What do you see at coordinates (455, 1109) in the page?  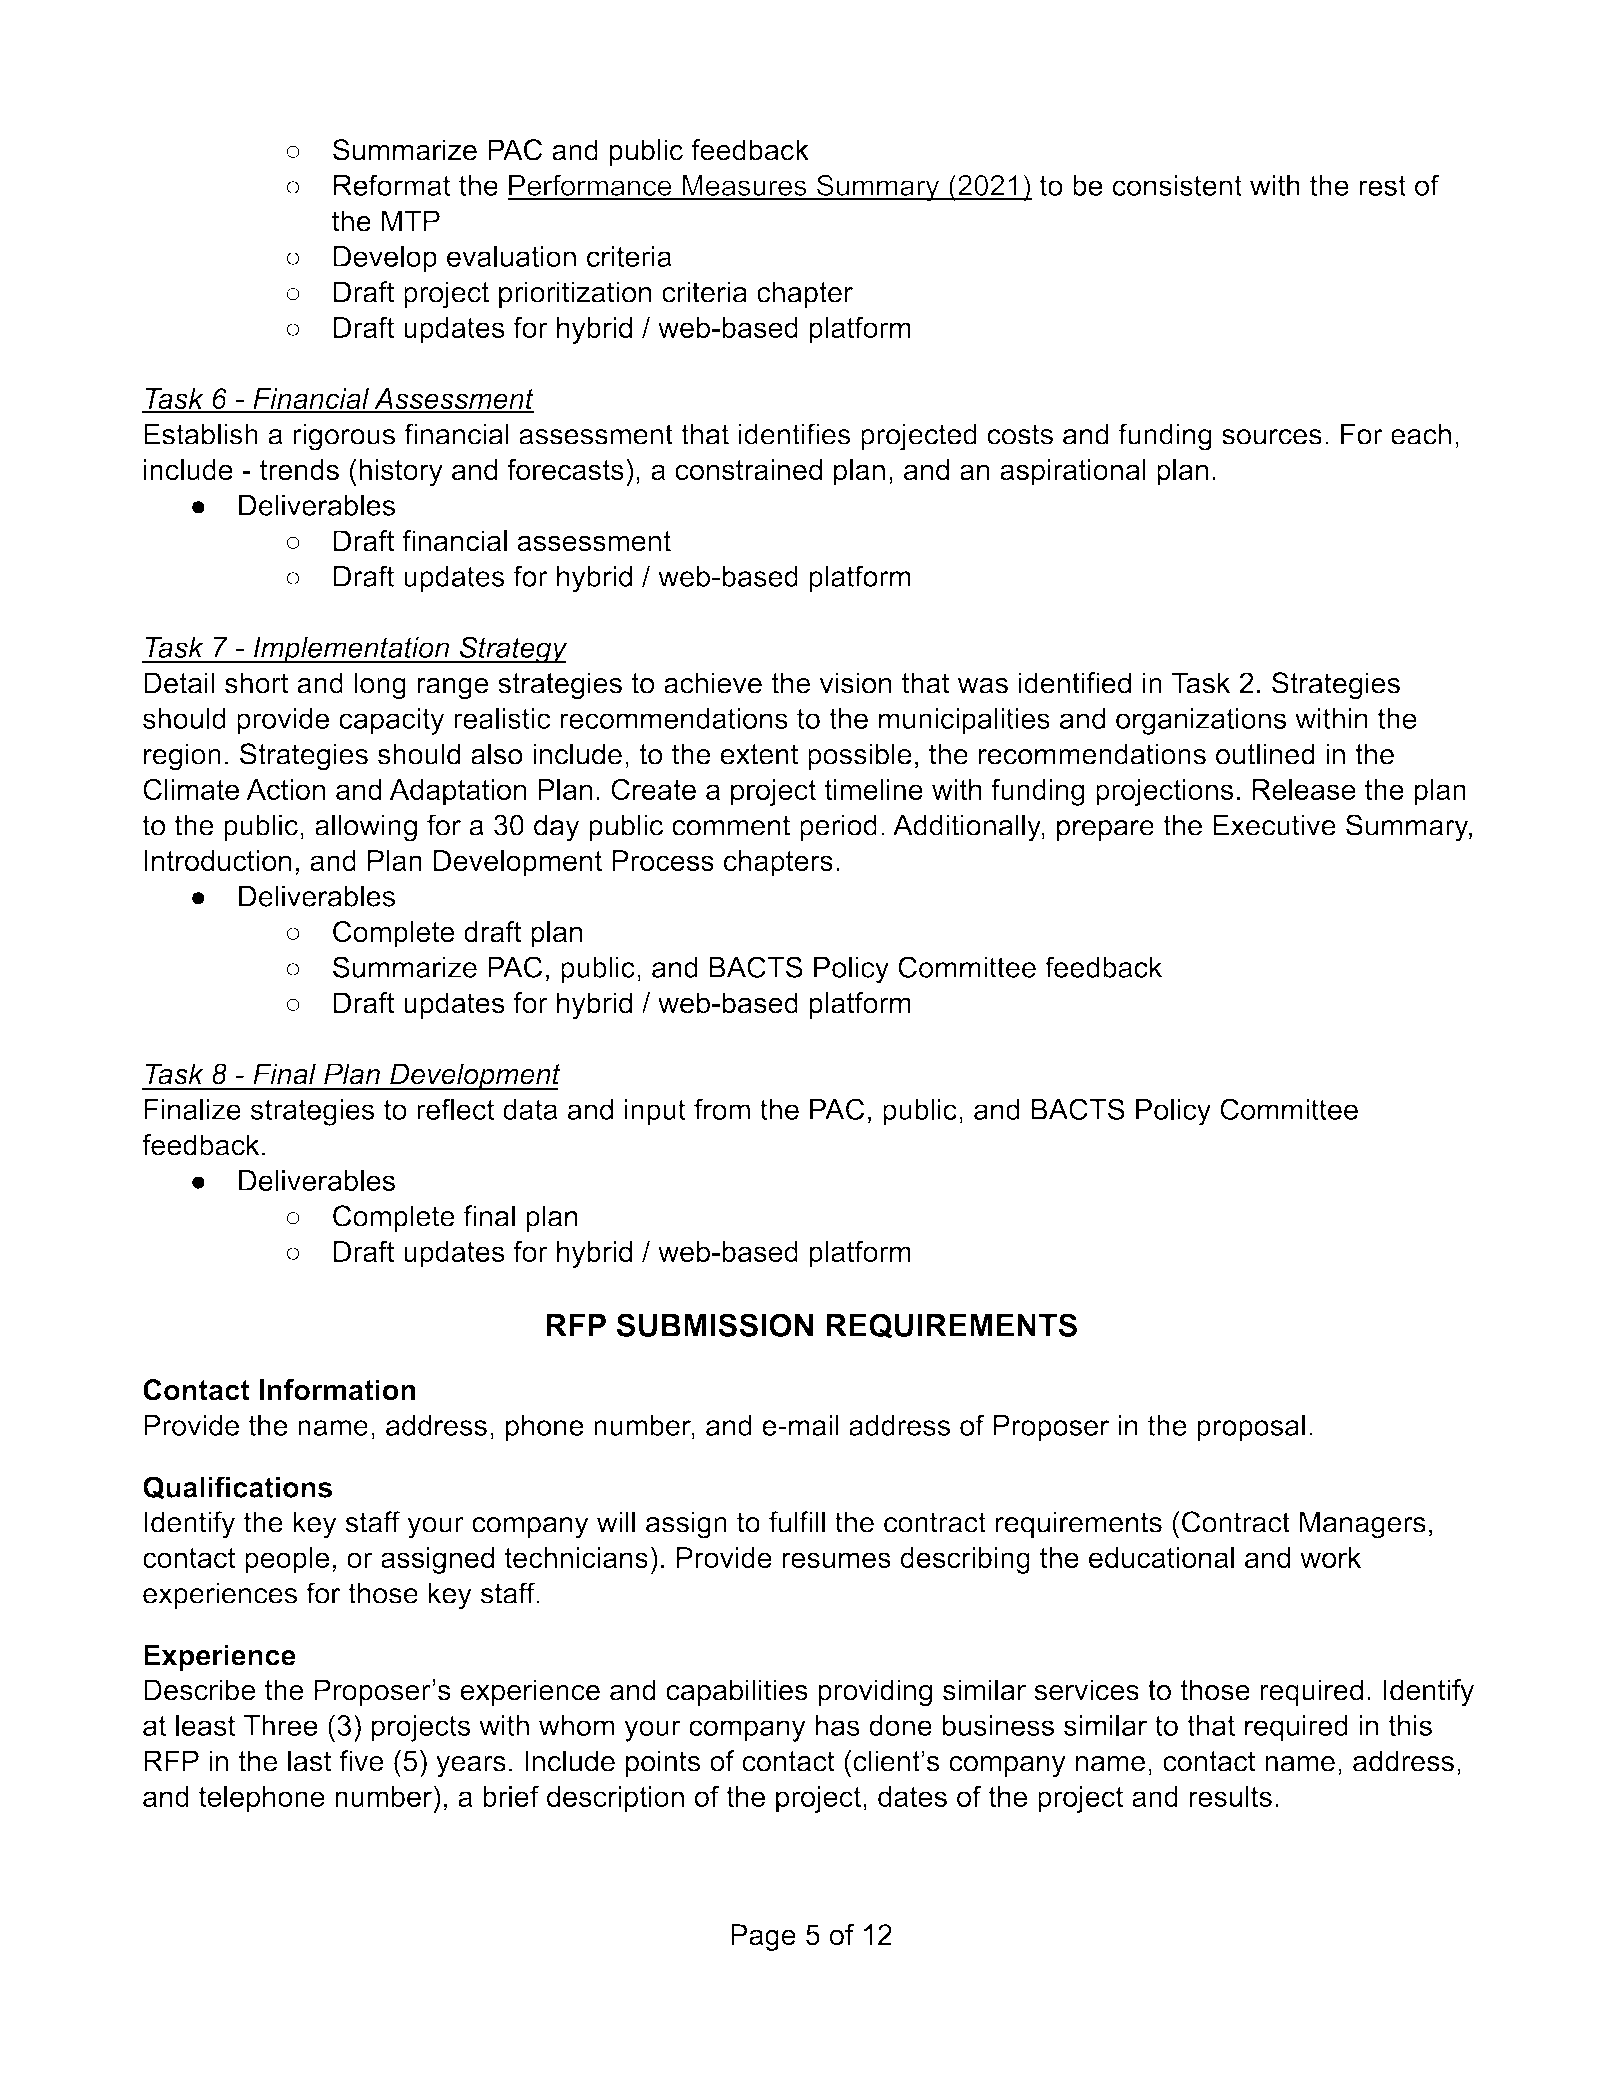 I see `reflect` at bounding box center [455, 1109].
